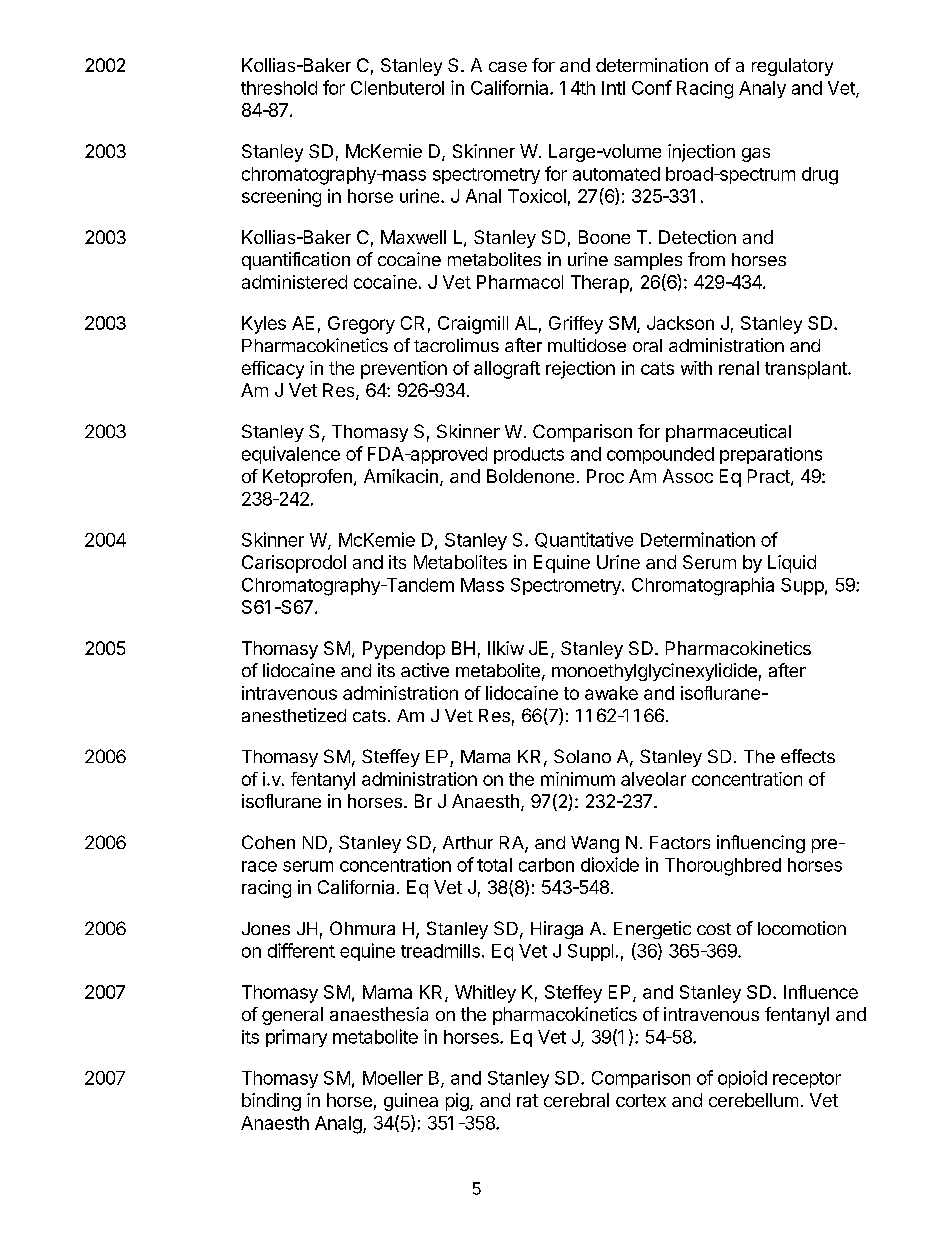 This screenshot has width=952, height=1233. Describe the element at coordinates (706, 259) in the screenshot. I see `from` at that location.
